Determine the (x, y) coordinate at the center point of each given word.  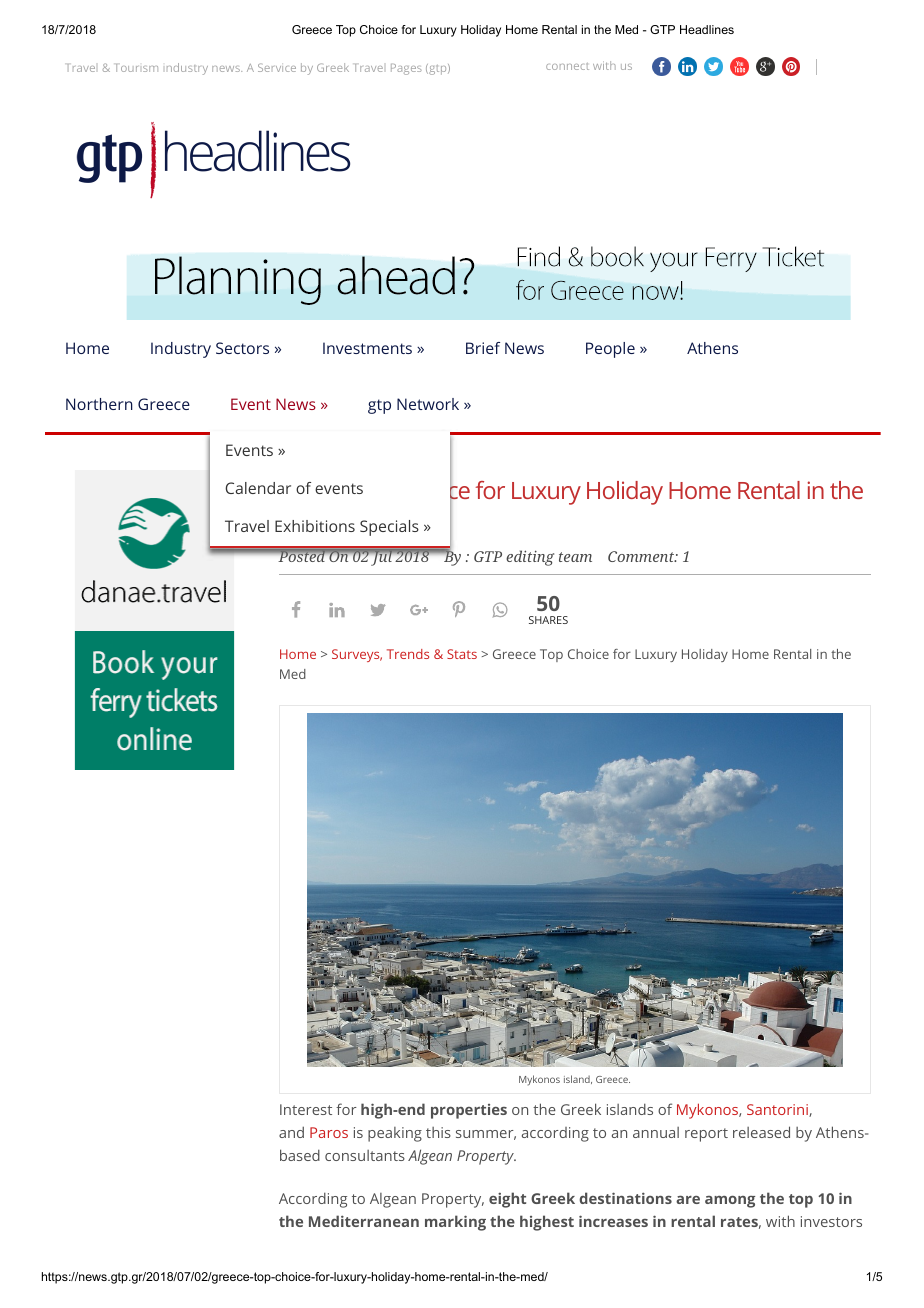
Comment (642, 556)
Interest (306, 1109)
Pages (406, 69)
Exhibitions (315, 526)
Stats (462, 654)
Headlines (707, 29)
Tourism (137, 68)
